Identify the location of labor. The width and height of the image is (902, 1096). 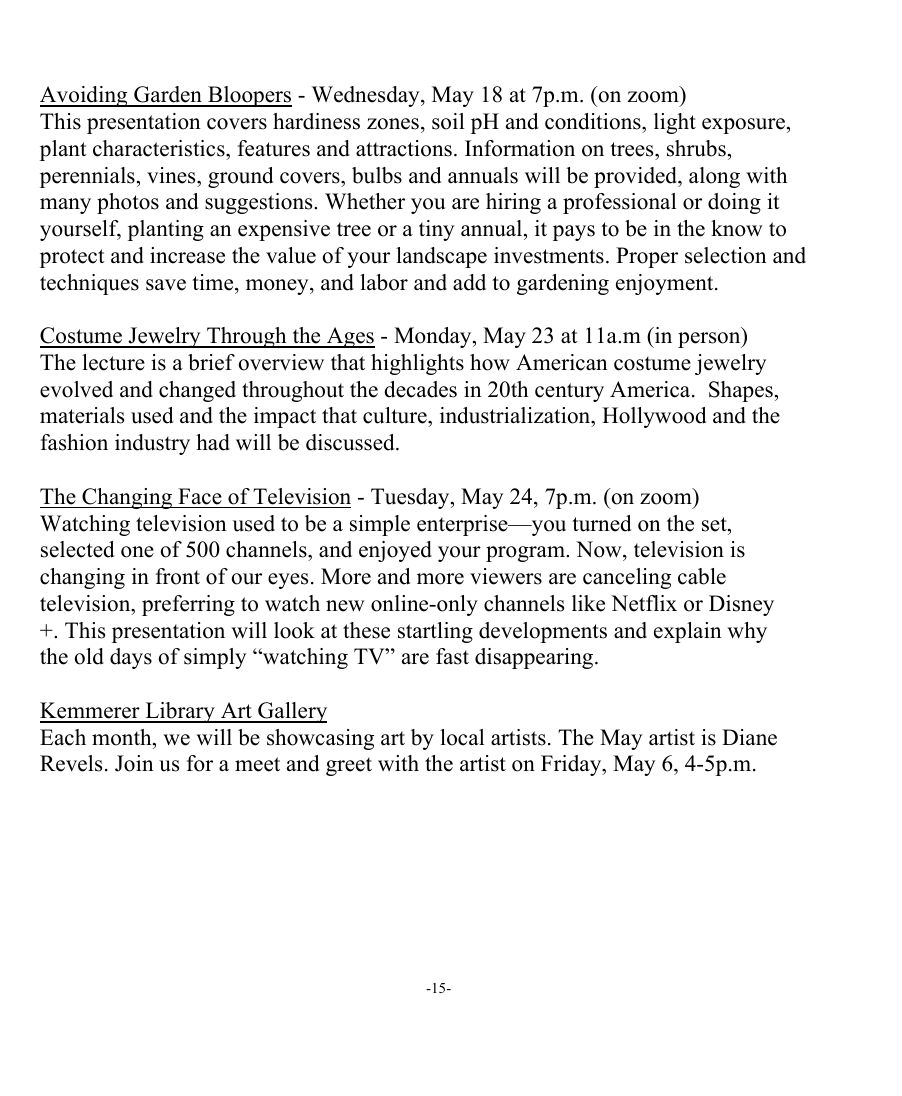
(384, 282).
